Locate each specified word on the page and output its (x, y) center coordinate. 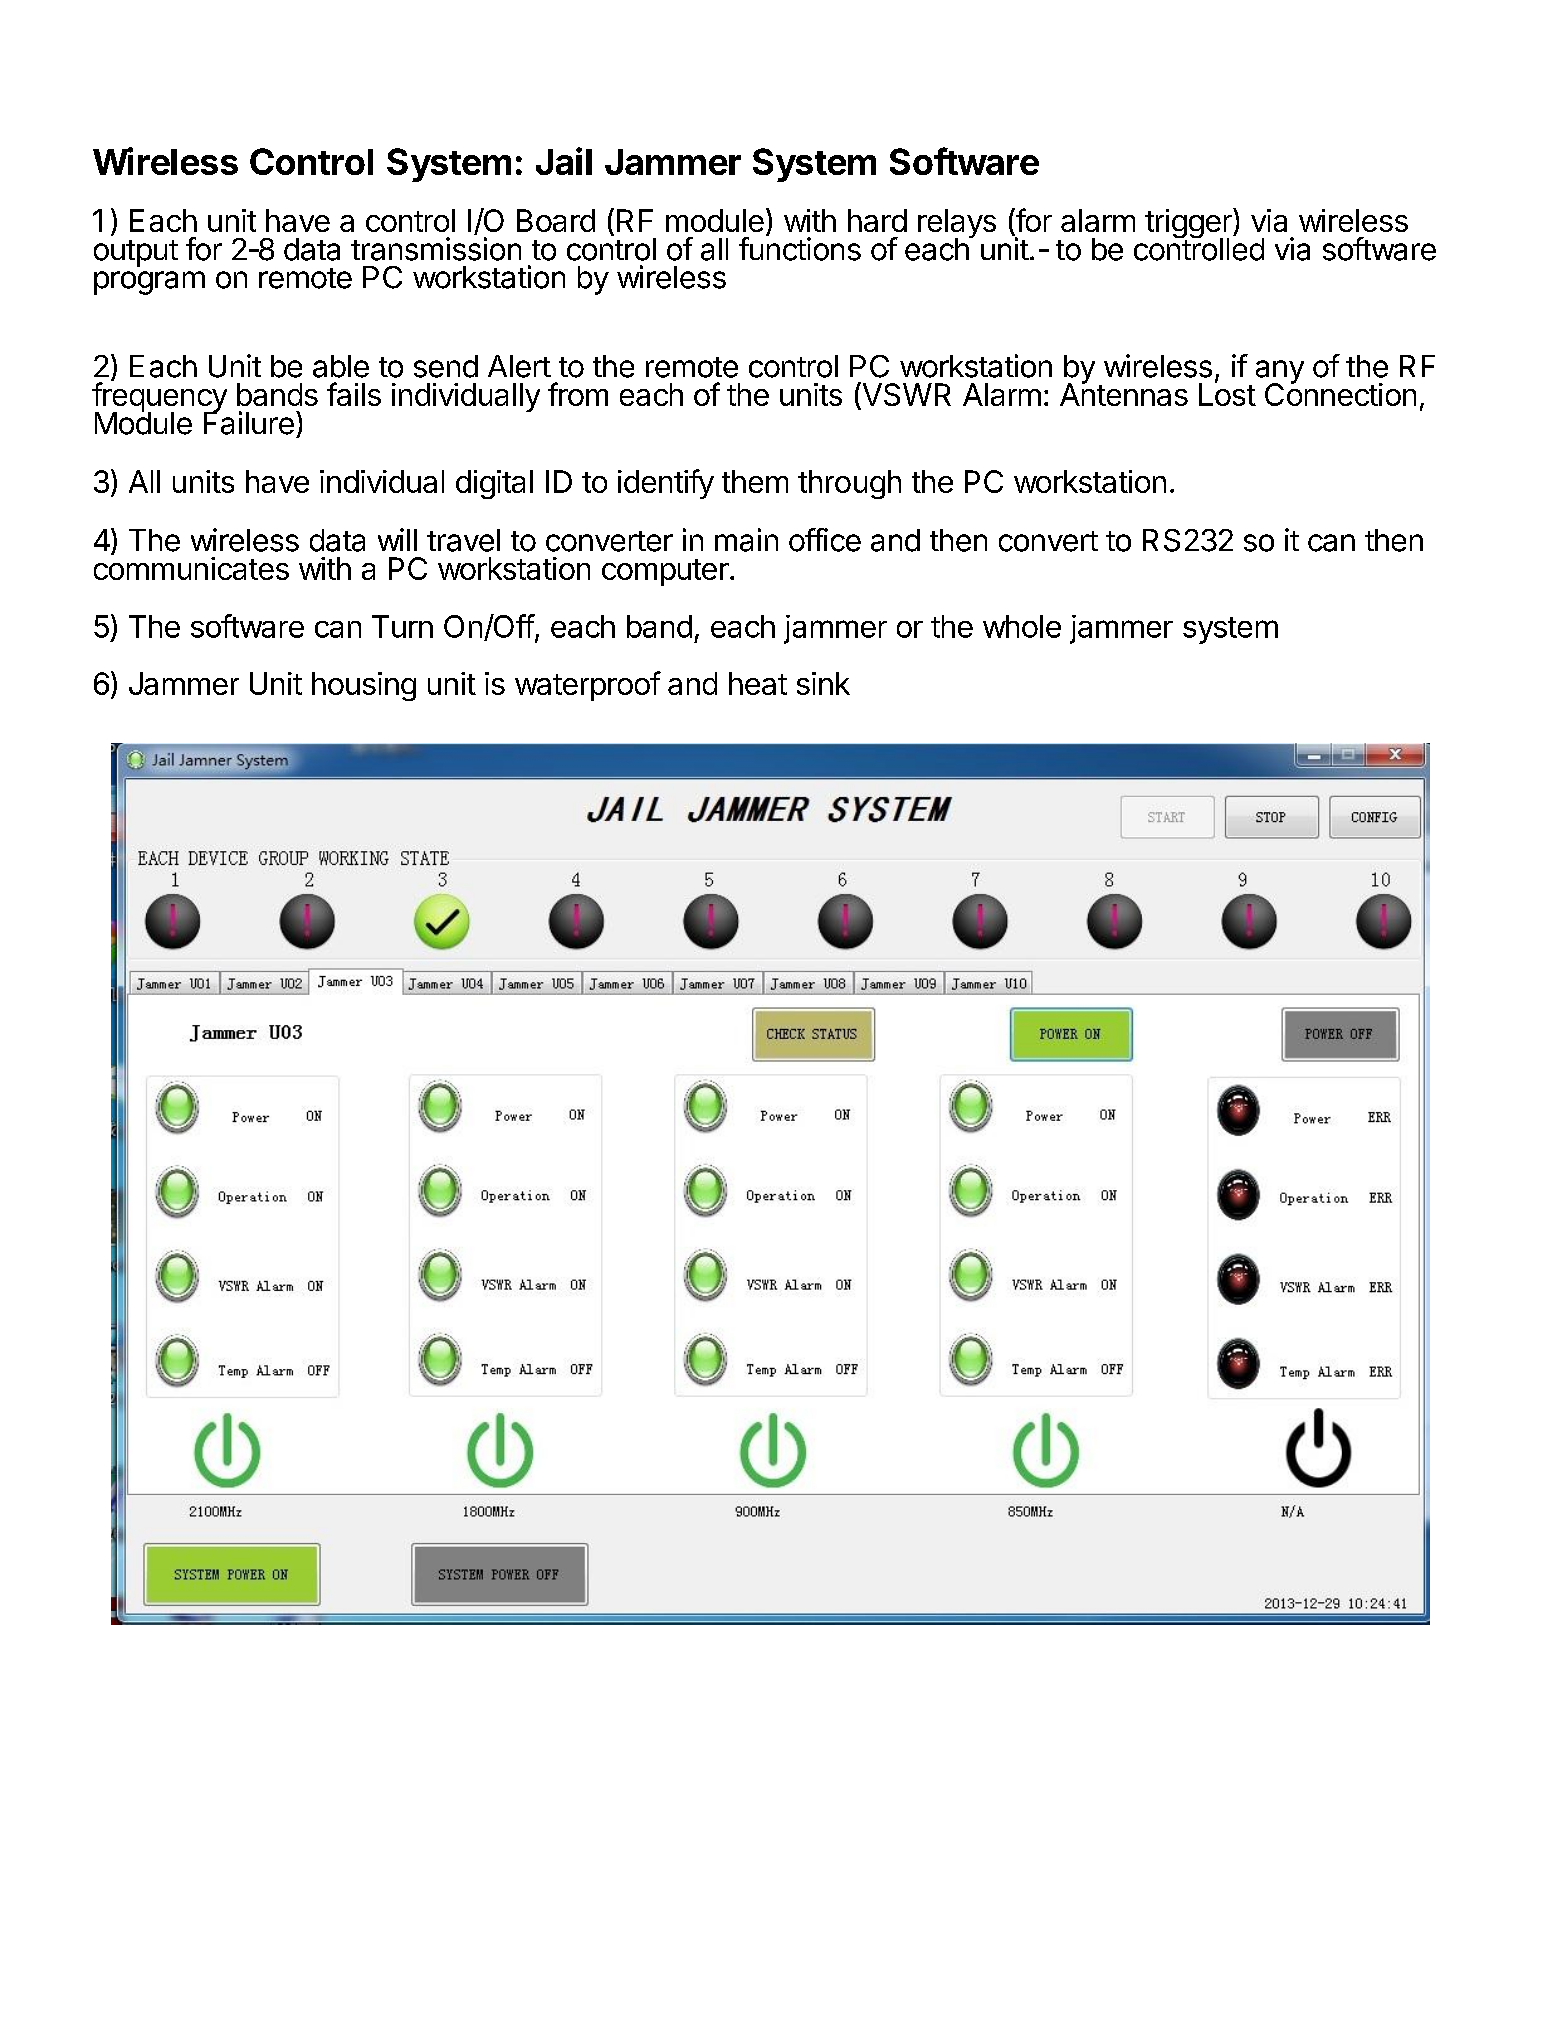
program (149, 283)
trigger (1189, 224)
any (1280, 373)
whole (1022, 626)
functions (800, 248)
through (849, 484)
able (341, 366)
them (755, 481)
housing (364, 686)
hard (877, 220)
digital (494, 484)
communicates (191, 568)
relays (957, 225)
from (578, 394)
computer (665, 572)
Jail (564, 161)
